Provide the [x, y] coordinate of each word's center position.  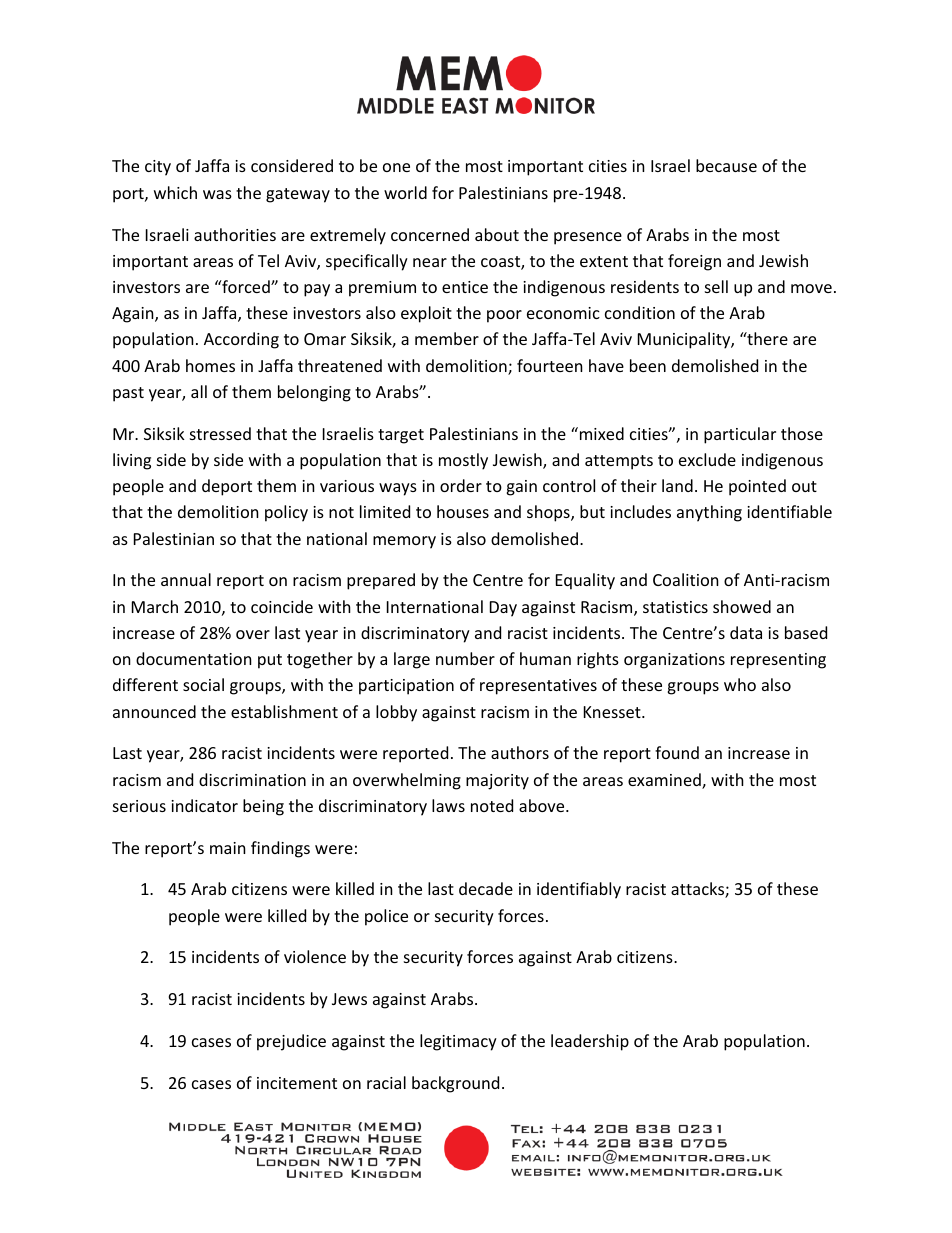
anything [709, 513]
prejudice [291, 1042]
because [726, 165]
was [217, 194]
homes [210, 365]
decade [486, 888]
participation [406, 687]
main [228, 848]
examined [665, 781]
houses [463, 511]
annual [186, 579]
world [405, 192]
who [740, 684]
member [447, 338]
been [648, 365]
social [203, 684]
